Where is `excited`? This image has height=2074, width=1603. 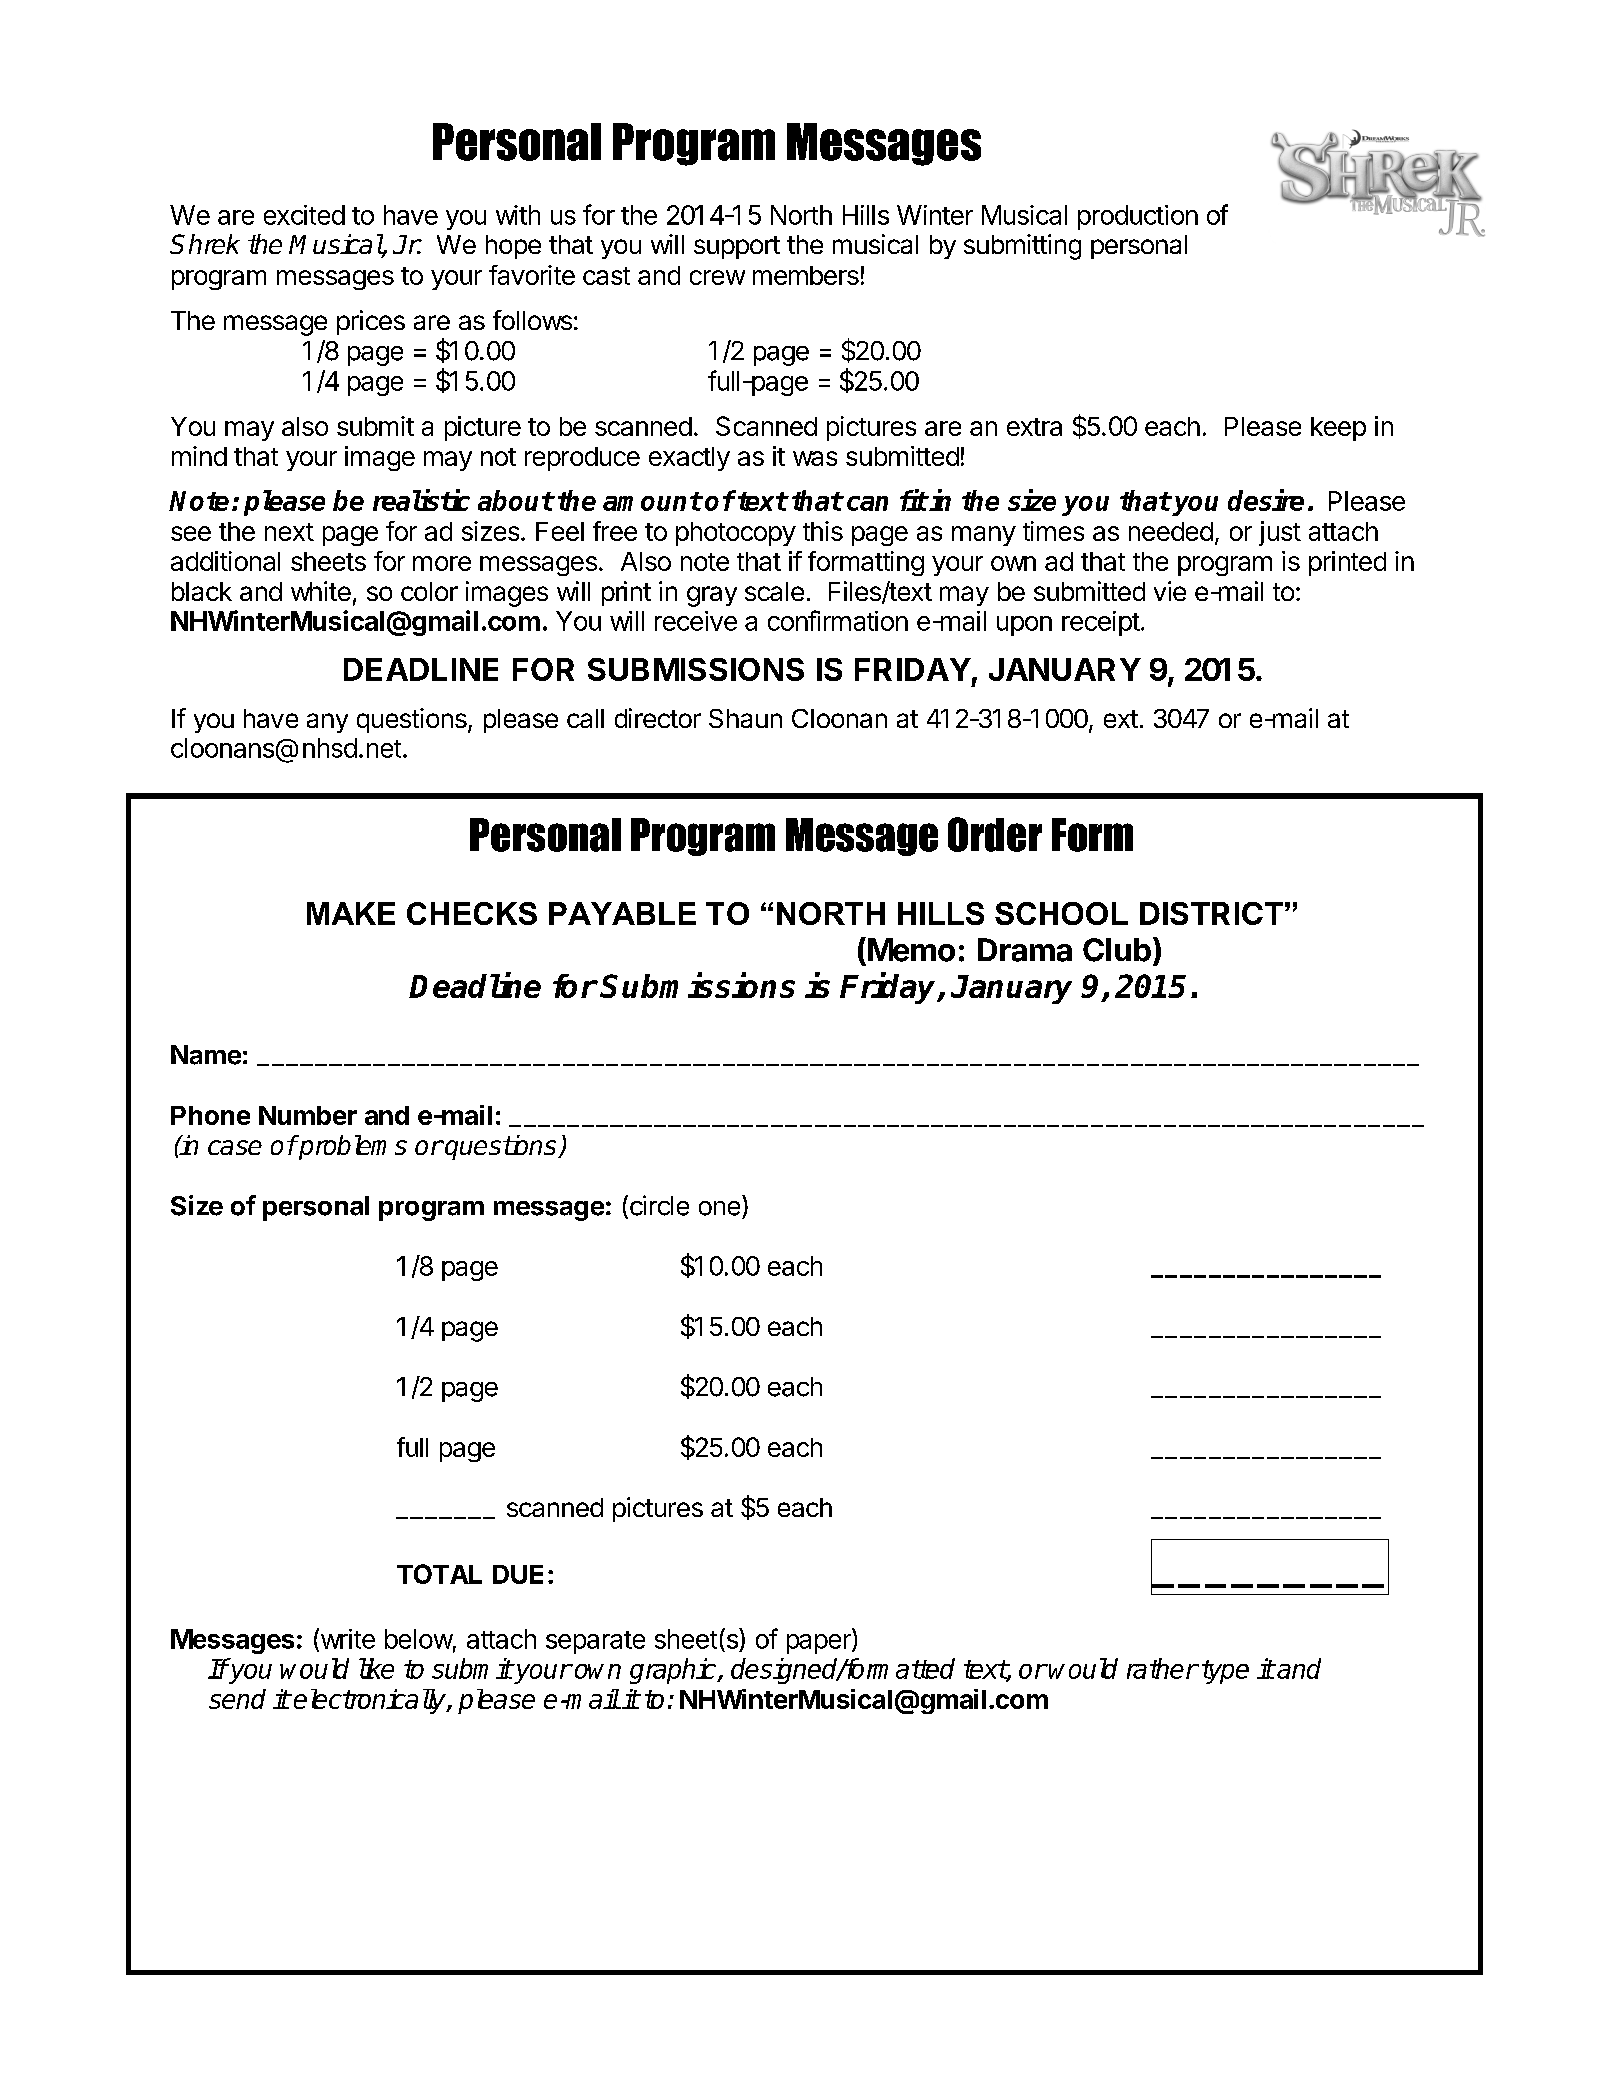 excited is located at coordinates (304, 215).
